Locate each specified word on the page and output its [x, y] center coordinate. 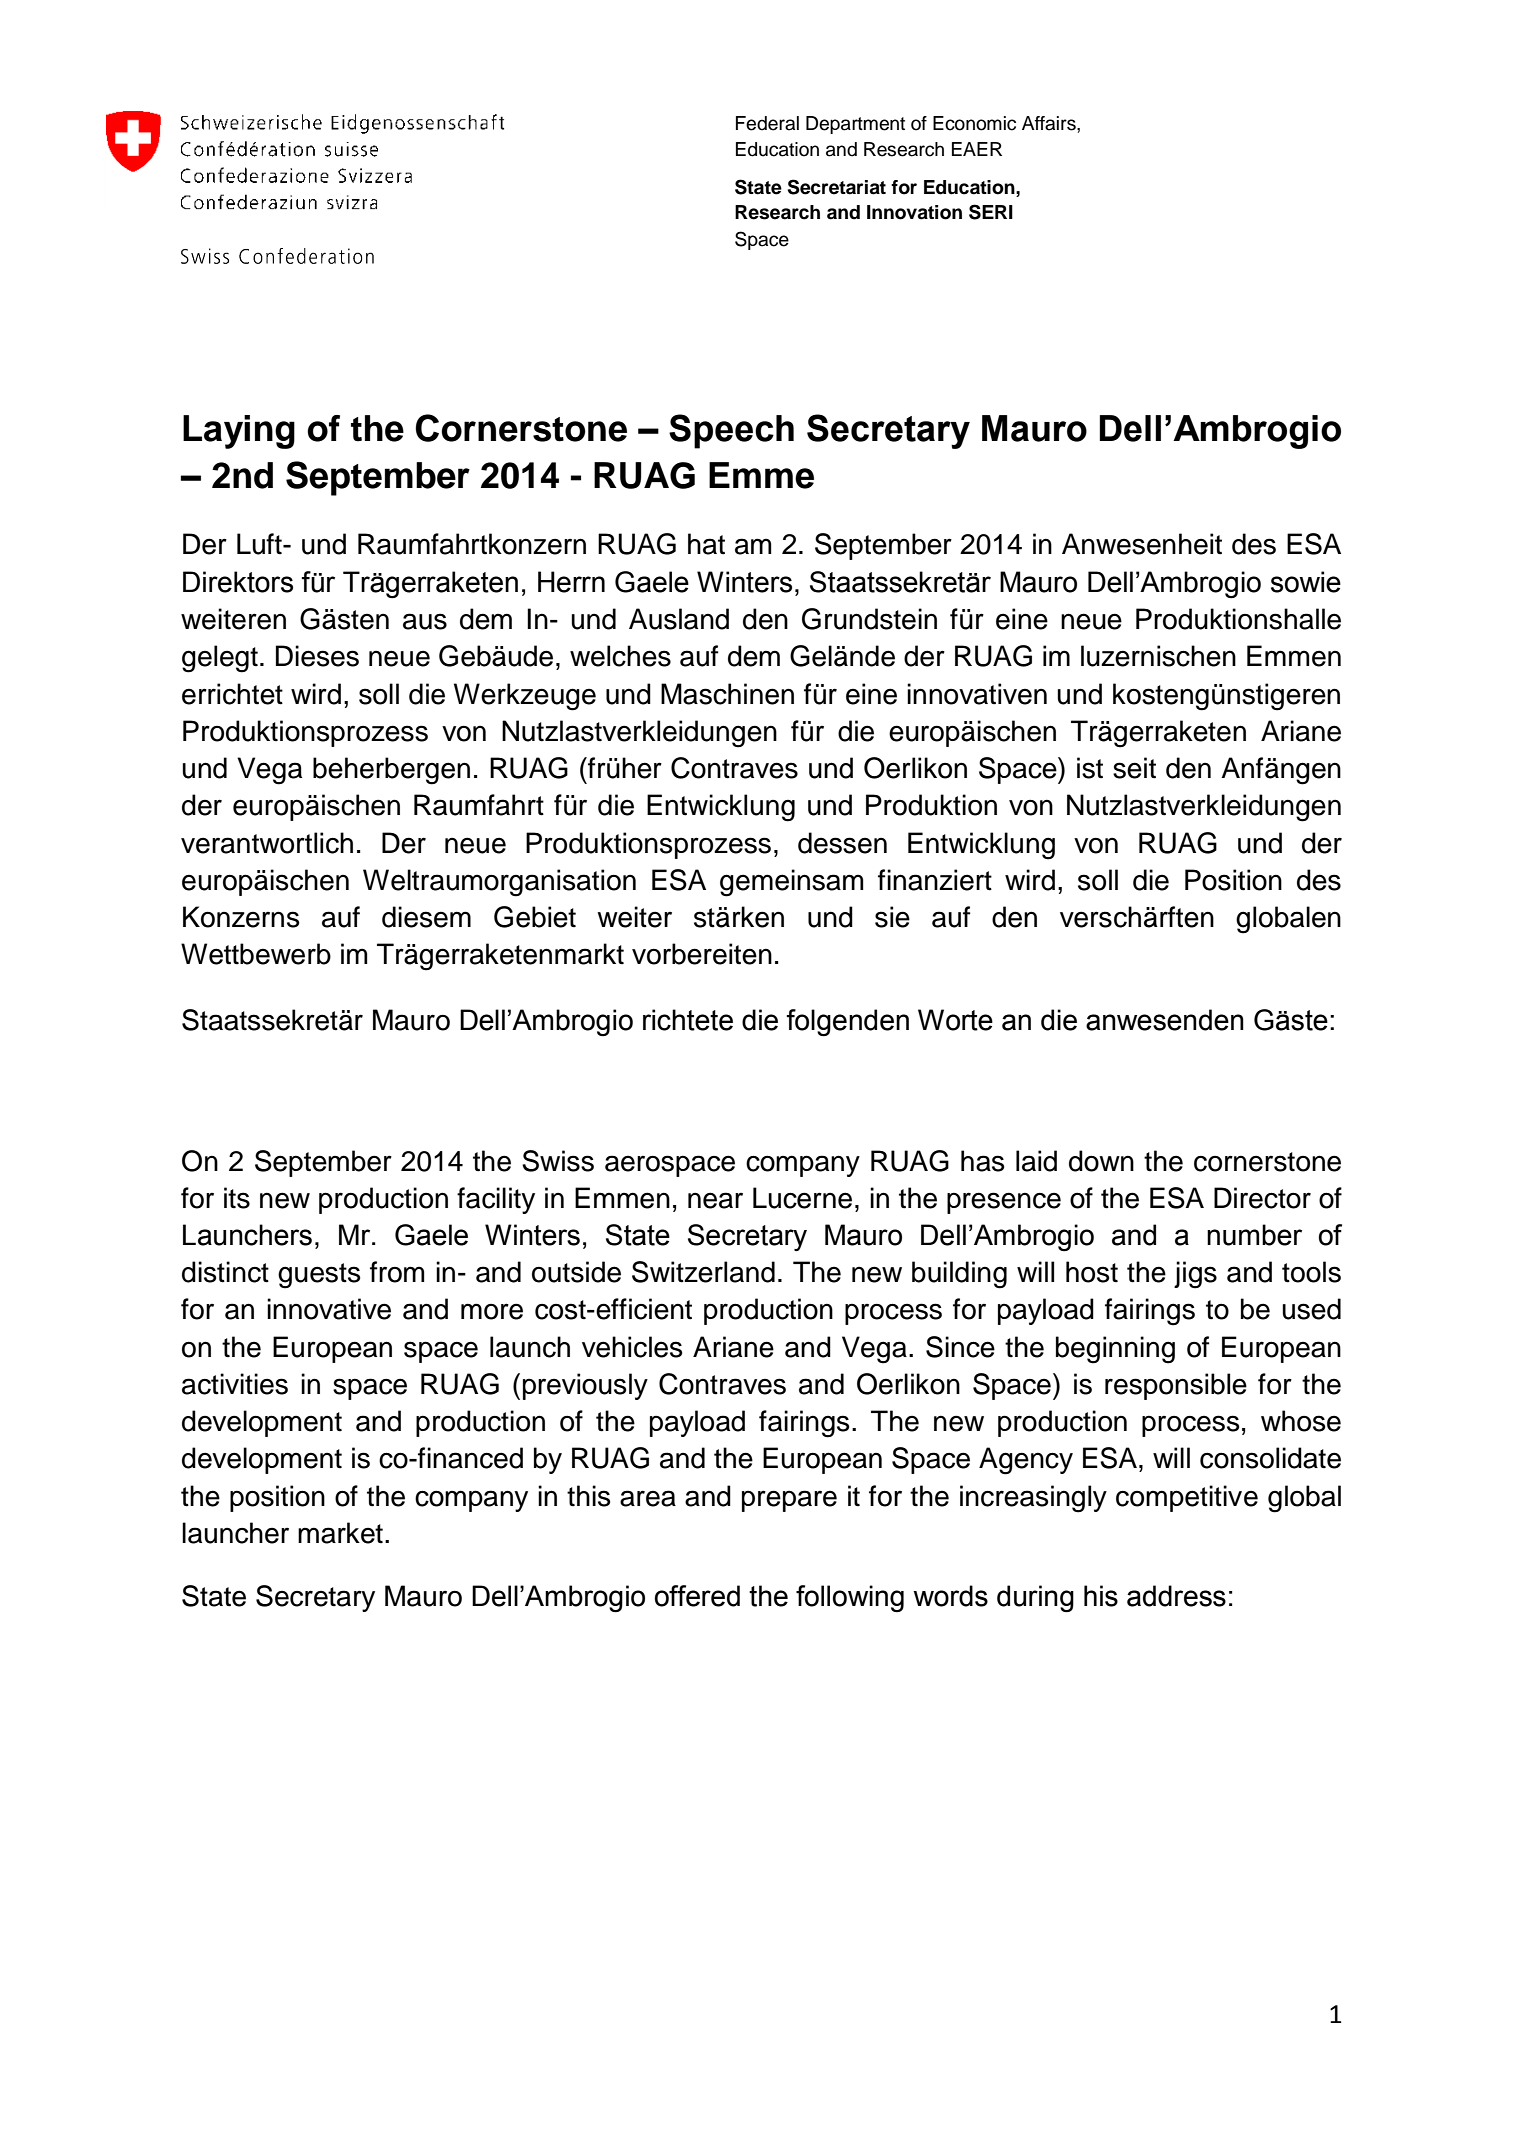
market [340, 1533]
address [1176, 1596]
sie [892, 917]
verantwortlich [267, 843]
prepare [789, 1501]
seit [1134, 768]
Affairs [1050, 123]
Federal [767, 123]
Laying [239, 432]
